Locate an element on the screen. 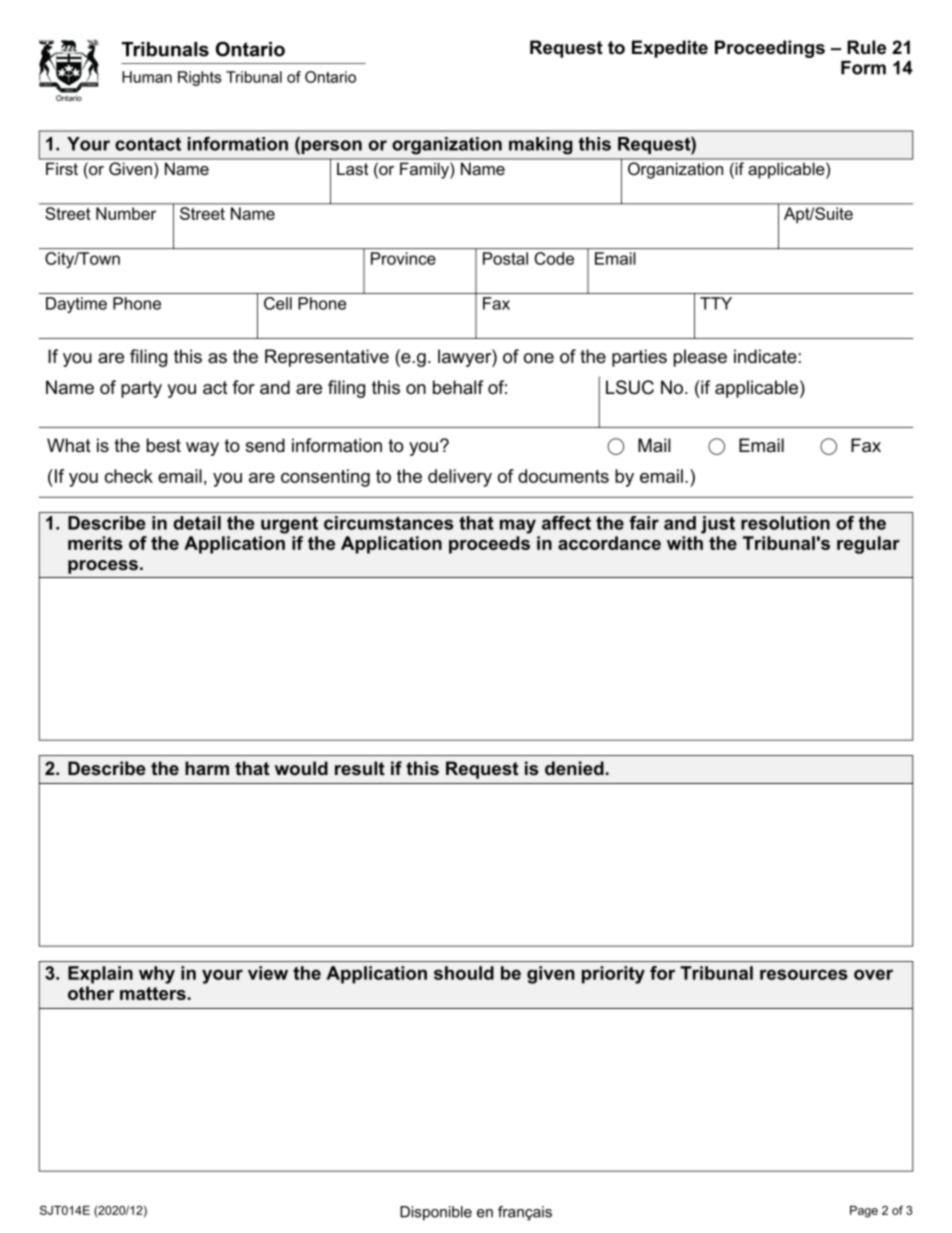 Image resolution: width=952 pixels, height=1233 pixels. proceeds is located at coordinates (489, 545).
